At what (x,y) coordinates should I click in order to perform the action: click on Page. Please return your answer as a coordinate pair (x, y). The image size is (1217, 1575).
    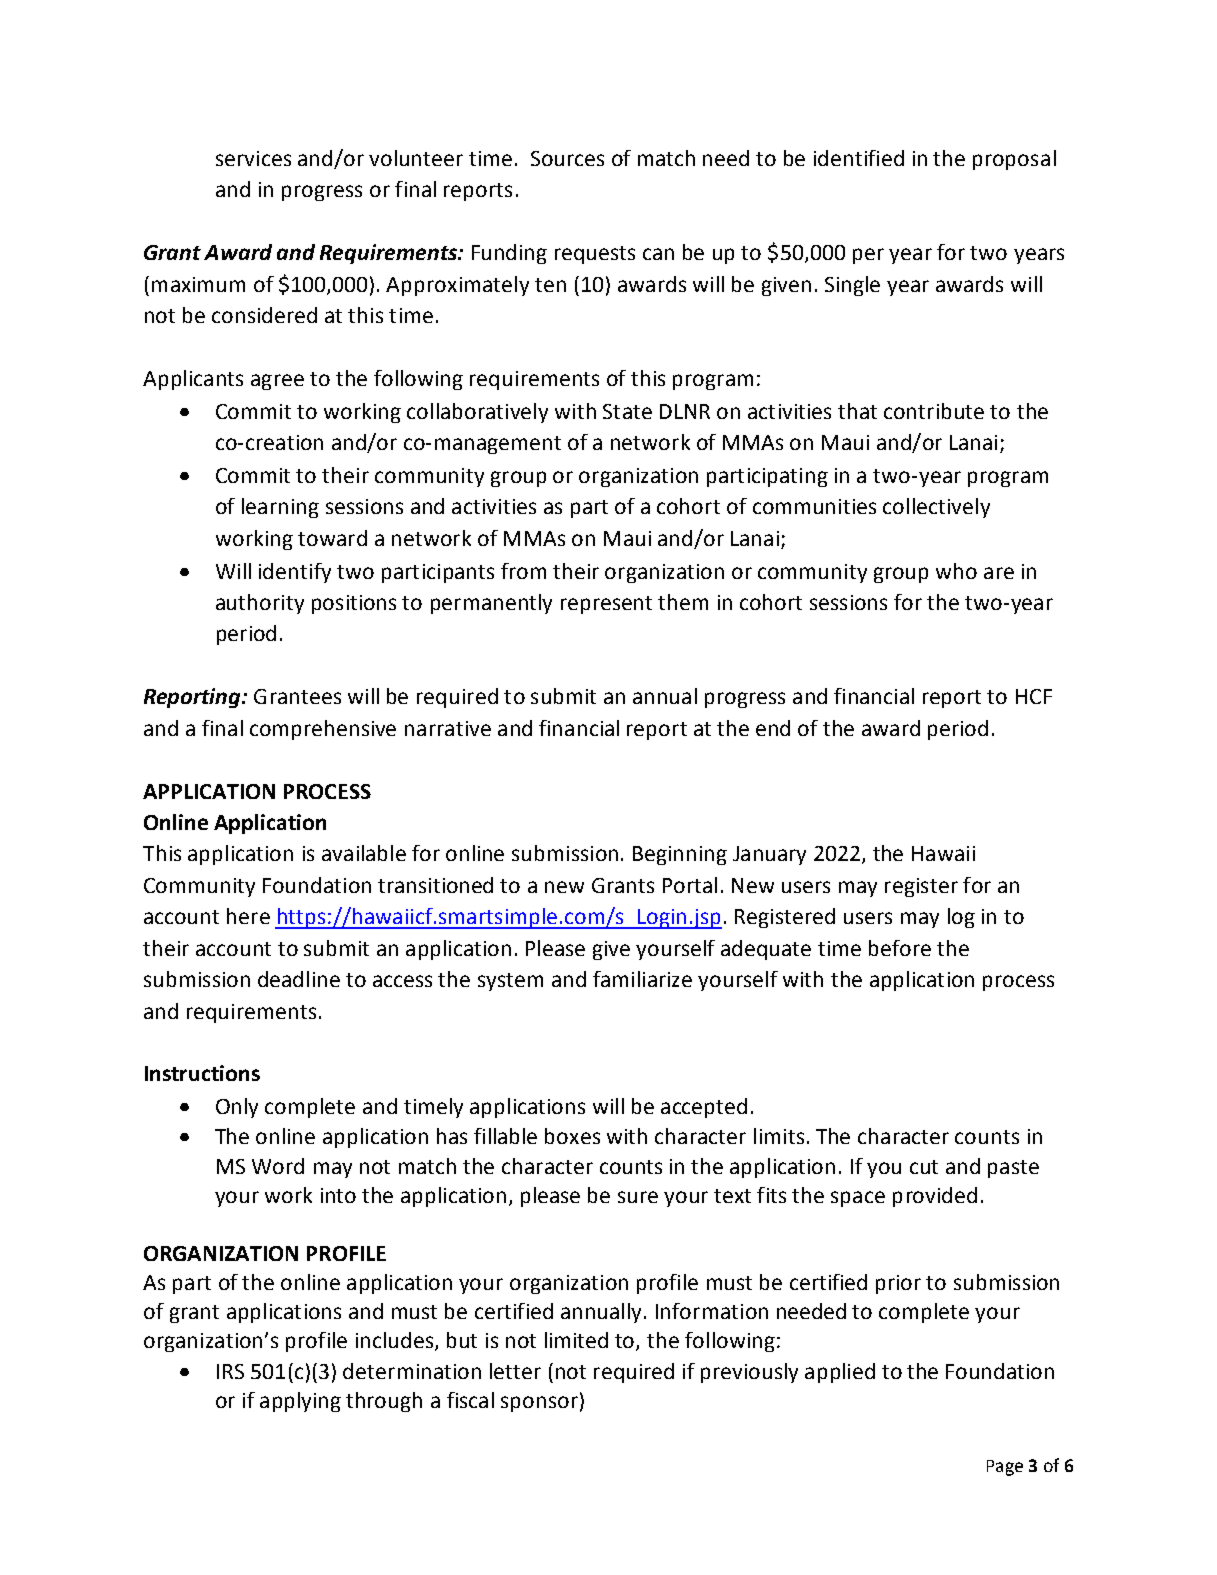
    Looking at the image, I should click on (1005, 1468).
